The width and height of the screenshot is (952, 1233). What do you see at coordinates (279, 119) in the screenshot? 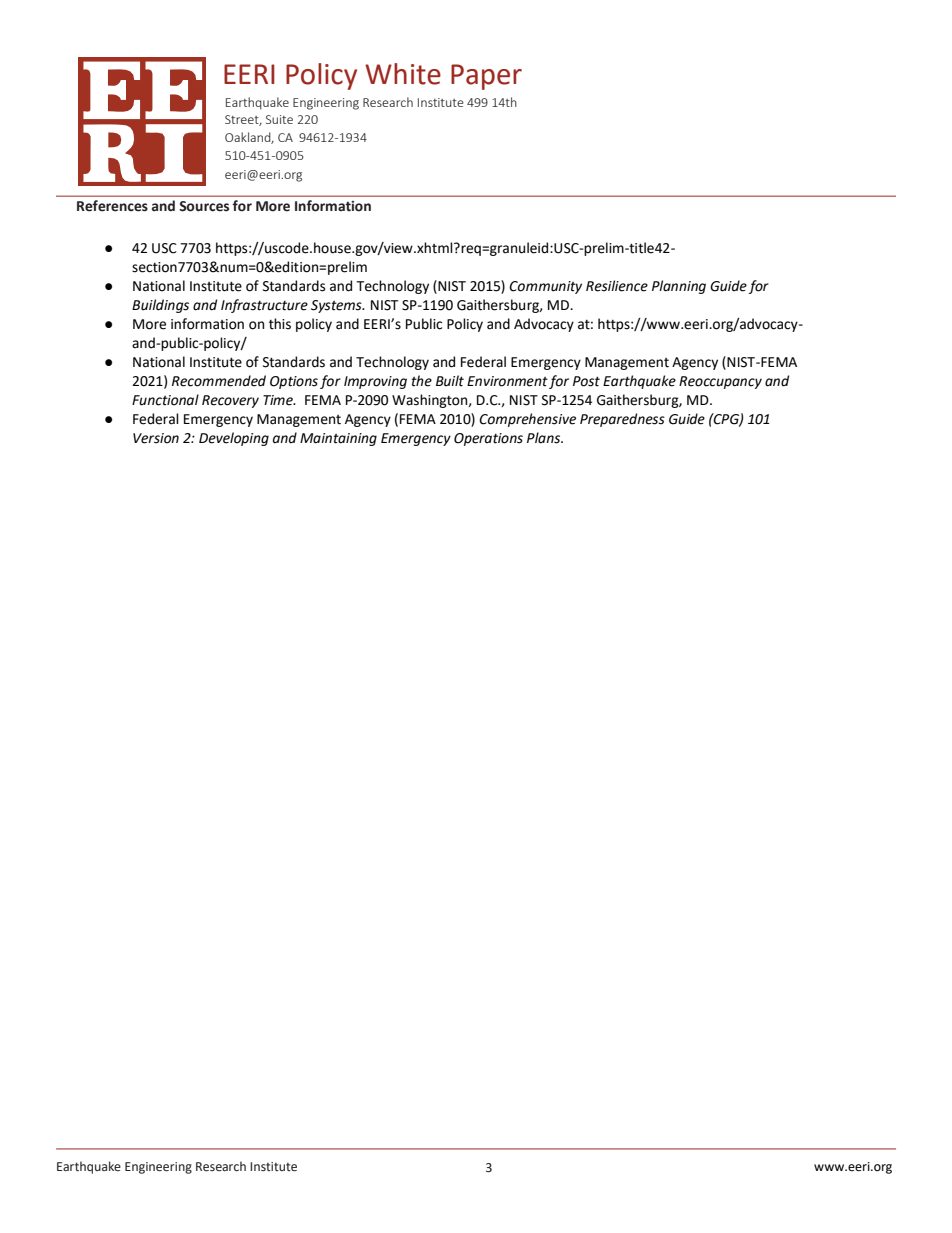
I see `Suite` at bounding box center [279, 119].
